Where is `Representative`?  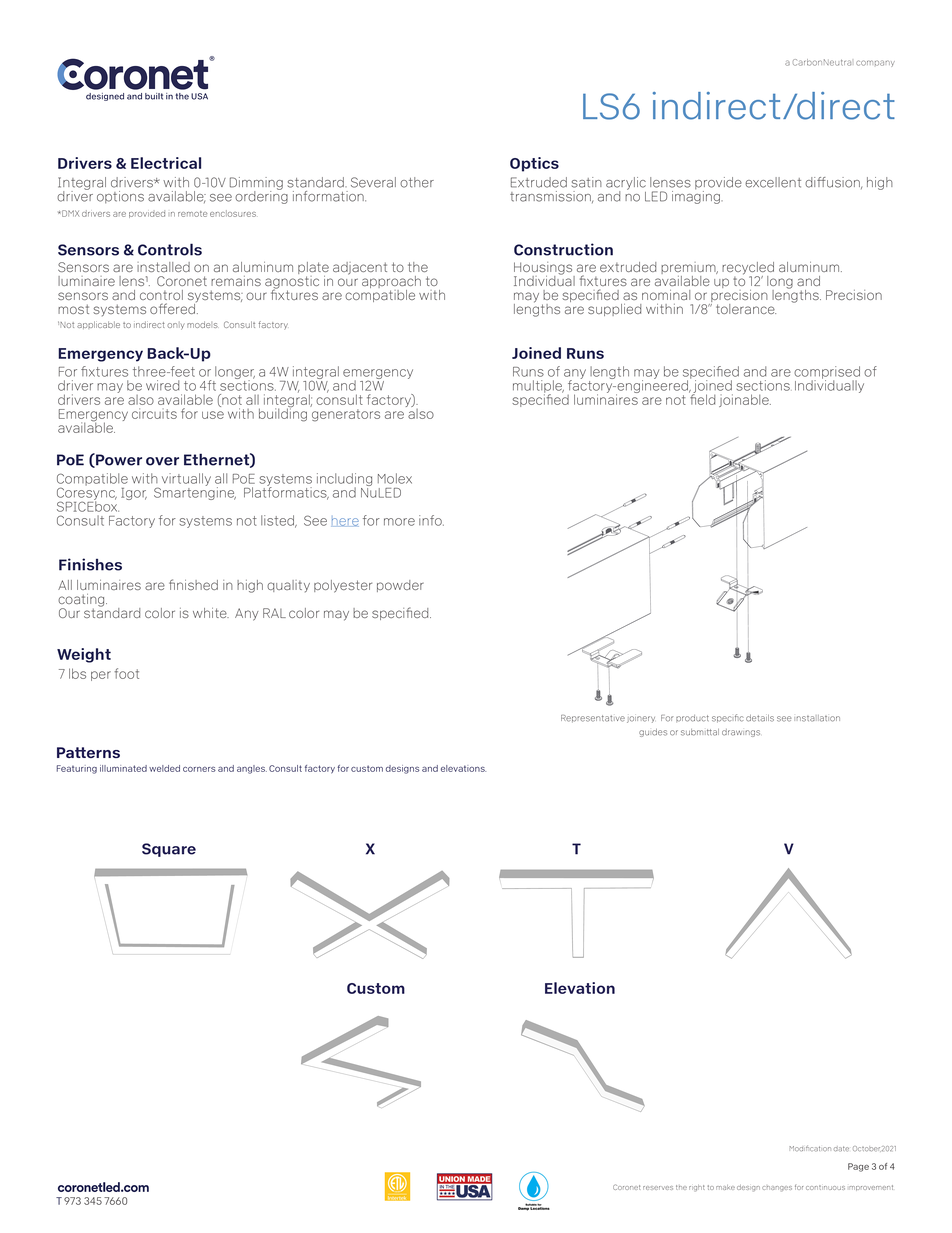
Representative is located at coordinates (593, 719).
